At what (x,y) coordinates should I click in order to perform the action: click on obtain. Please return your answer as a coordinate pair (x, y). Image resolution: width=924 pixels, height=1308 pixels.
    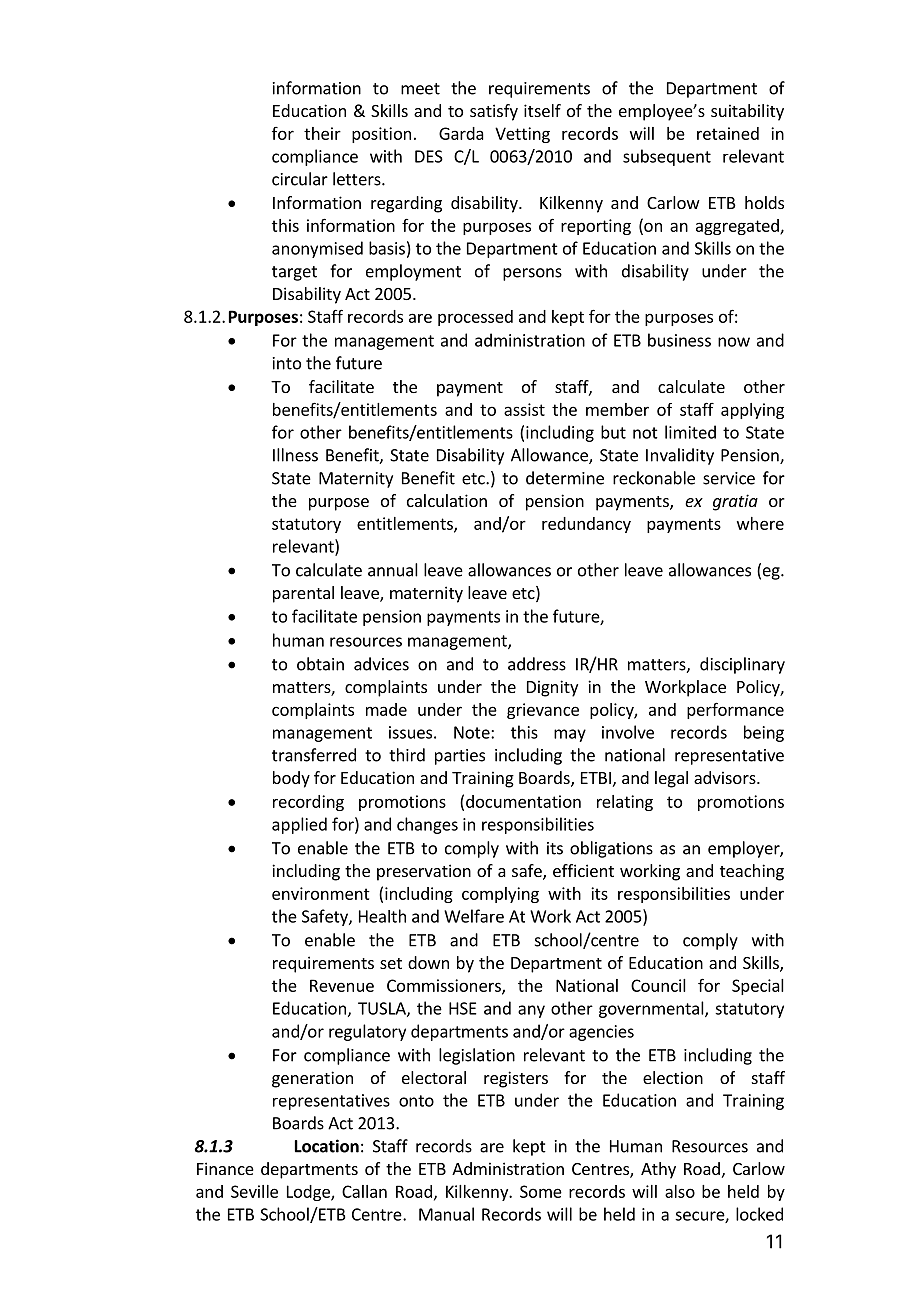
    Looking at the image, I should click on (320, 664).
